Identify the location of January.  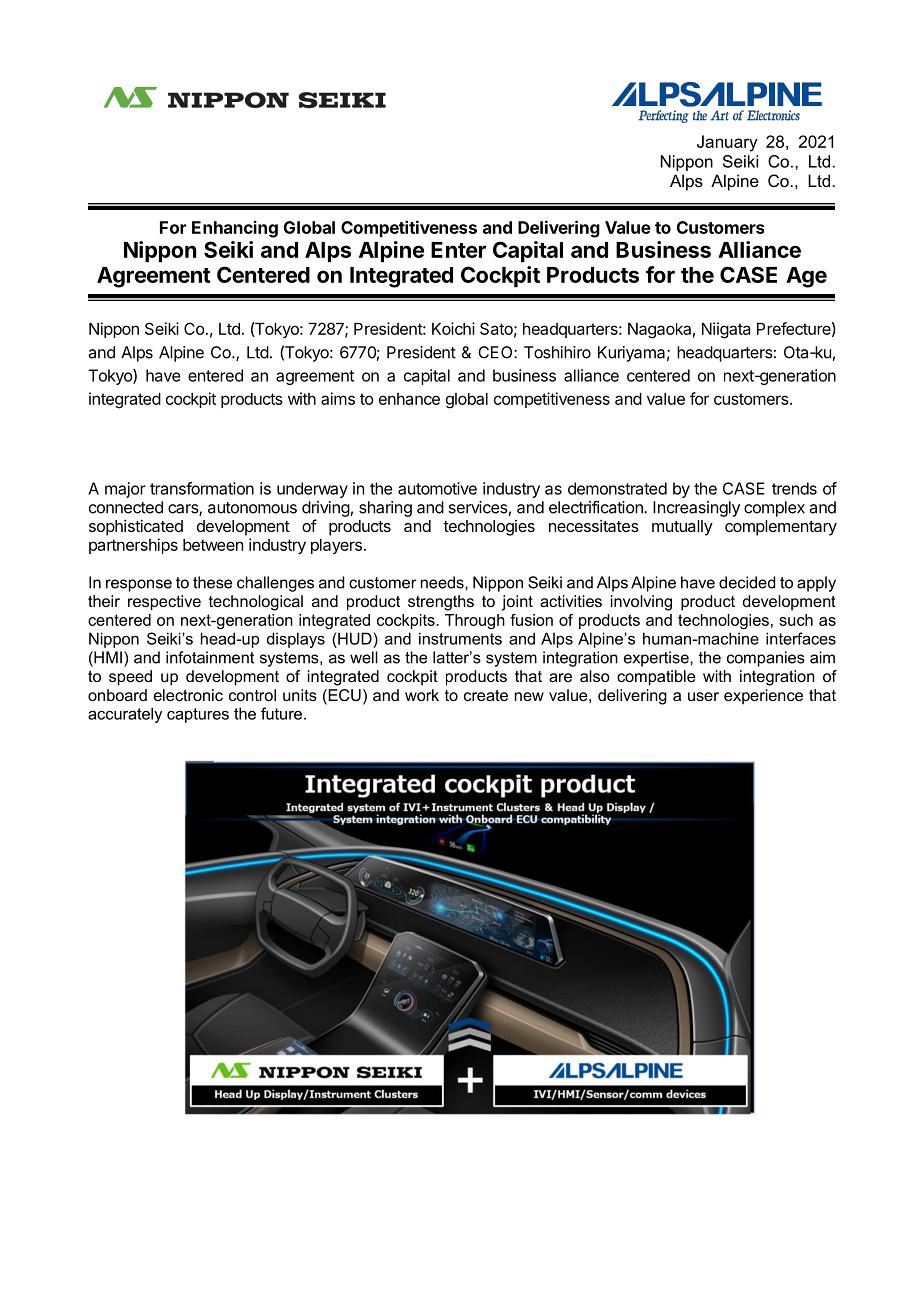
(727, 143).
